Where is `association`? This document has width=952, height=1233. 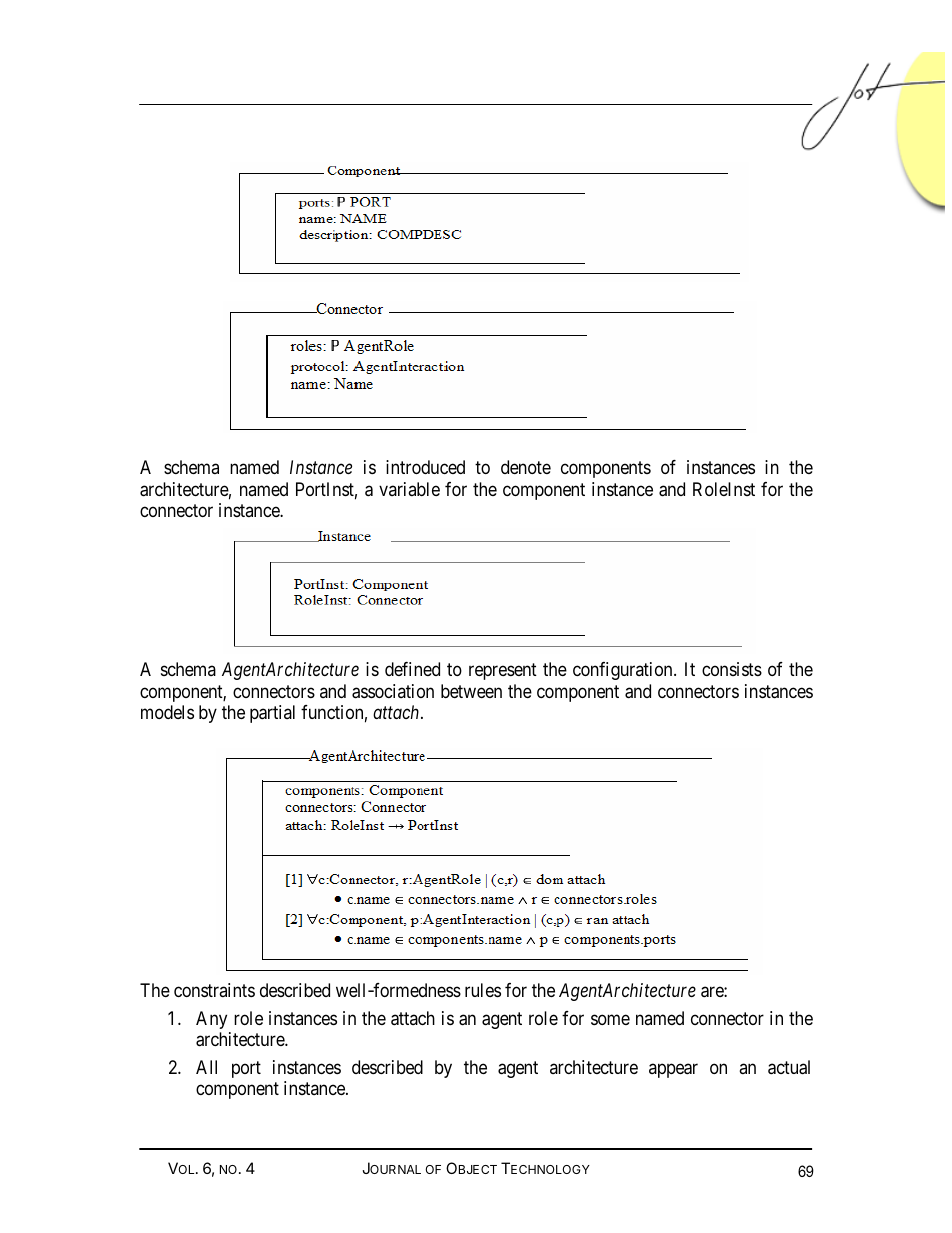 association is located at coordinates (393, 691).
